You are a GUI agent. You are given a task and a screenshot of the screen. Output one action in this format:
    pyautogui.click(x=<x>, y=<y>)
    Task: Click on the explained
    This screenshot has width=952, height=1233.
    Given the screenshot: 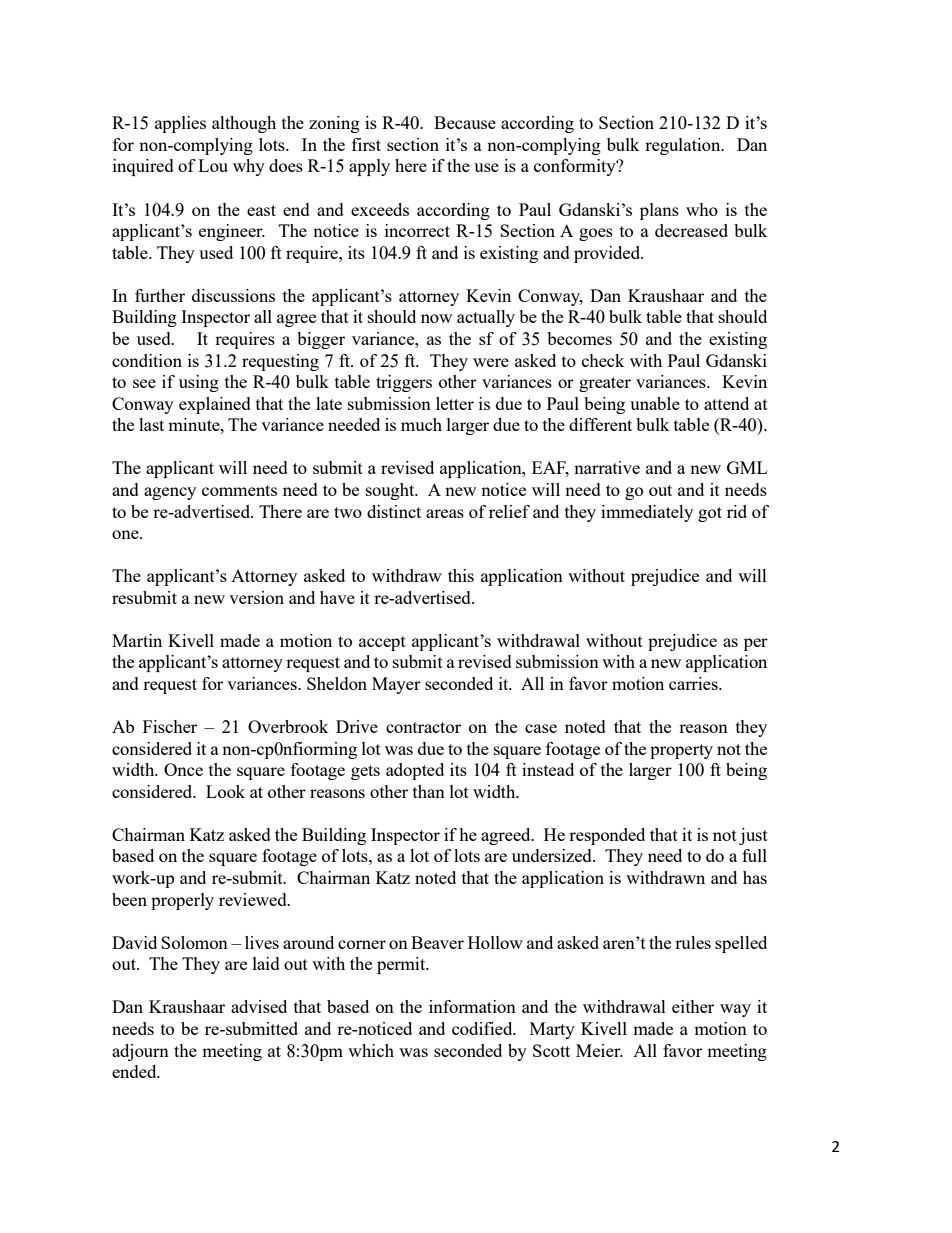 What is the action you would take?
    pyautogui.click(x=215, y=405)
